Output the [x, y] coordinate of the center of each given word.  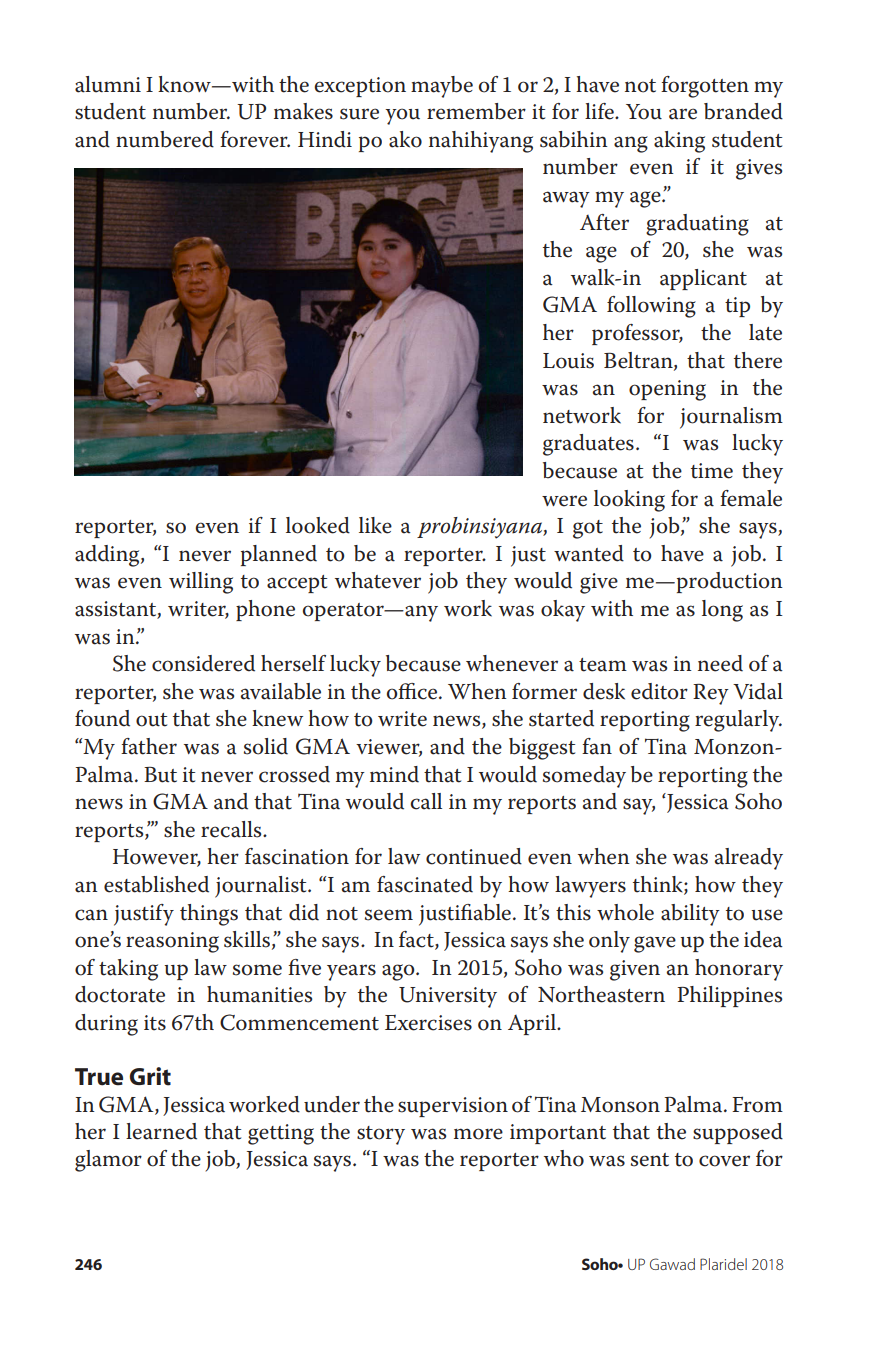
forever [255, 139]
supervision [453, 1107]
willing [201, 583]
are [683, 114]
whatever [378, 580]
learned [161, 1131]
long [722, 611]
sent [650, 1160]
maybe [442, 87]
